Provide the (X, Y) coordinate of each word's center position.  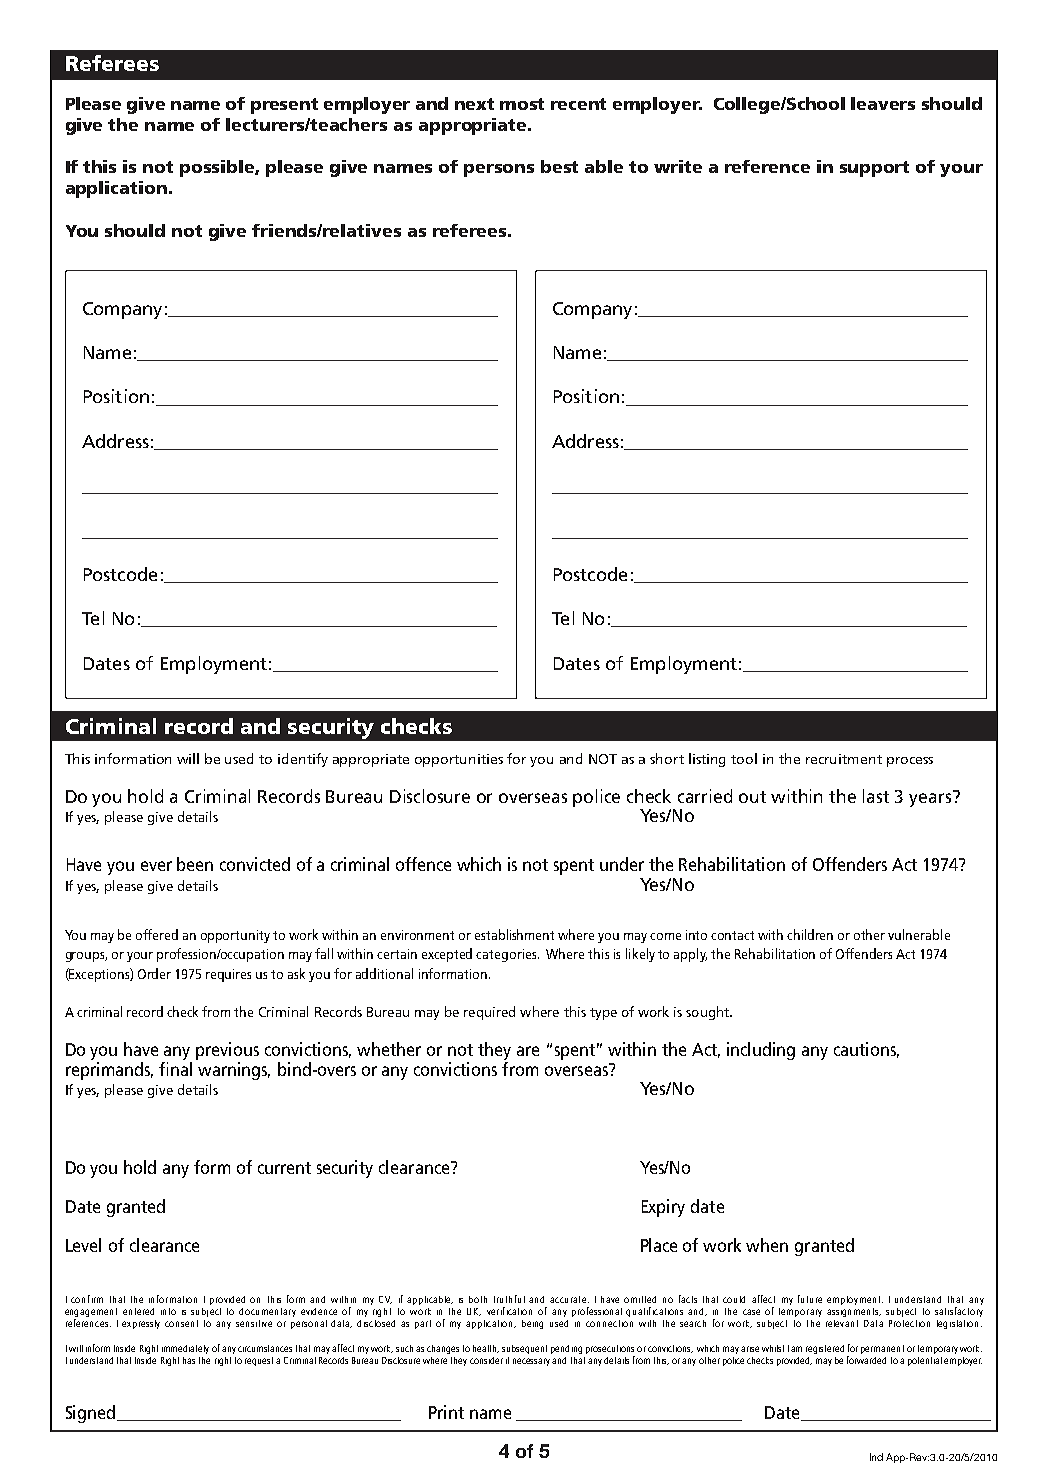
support (874, 169)
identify (303, 760)
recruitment (844, 759)
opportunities (459, 760)
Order (154, 973)
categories (507, 955)
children (810, 934)
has (189, 1360)
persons (499, 170)
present (284, 106)
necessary (531, 1362)
